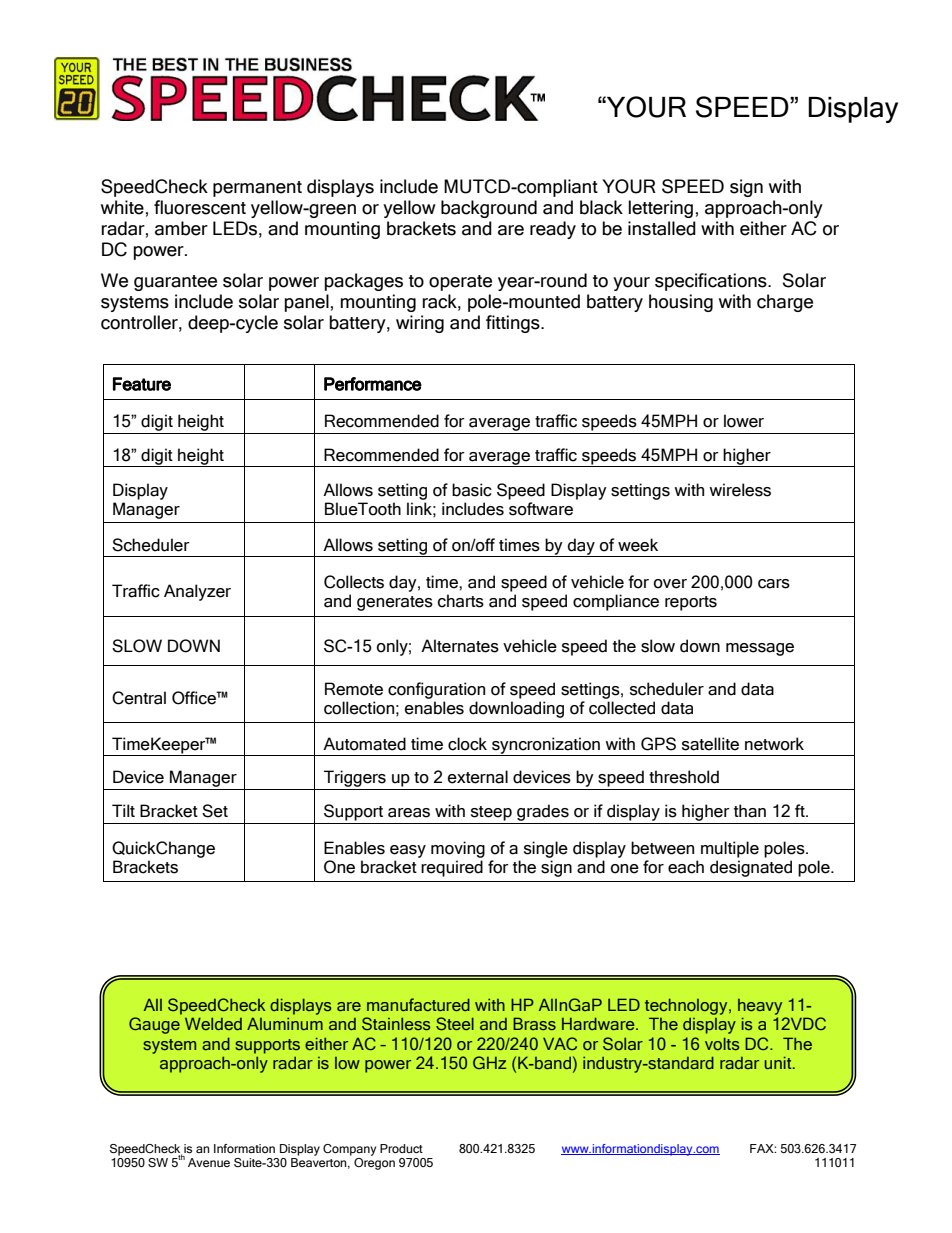 This document has height=1233, width=952. What do you see at coordinates (209, 1162) in the document?
I see `Avenue` at bounding box center [209, 1162].
